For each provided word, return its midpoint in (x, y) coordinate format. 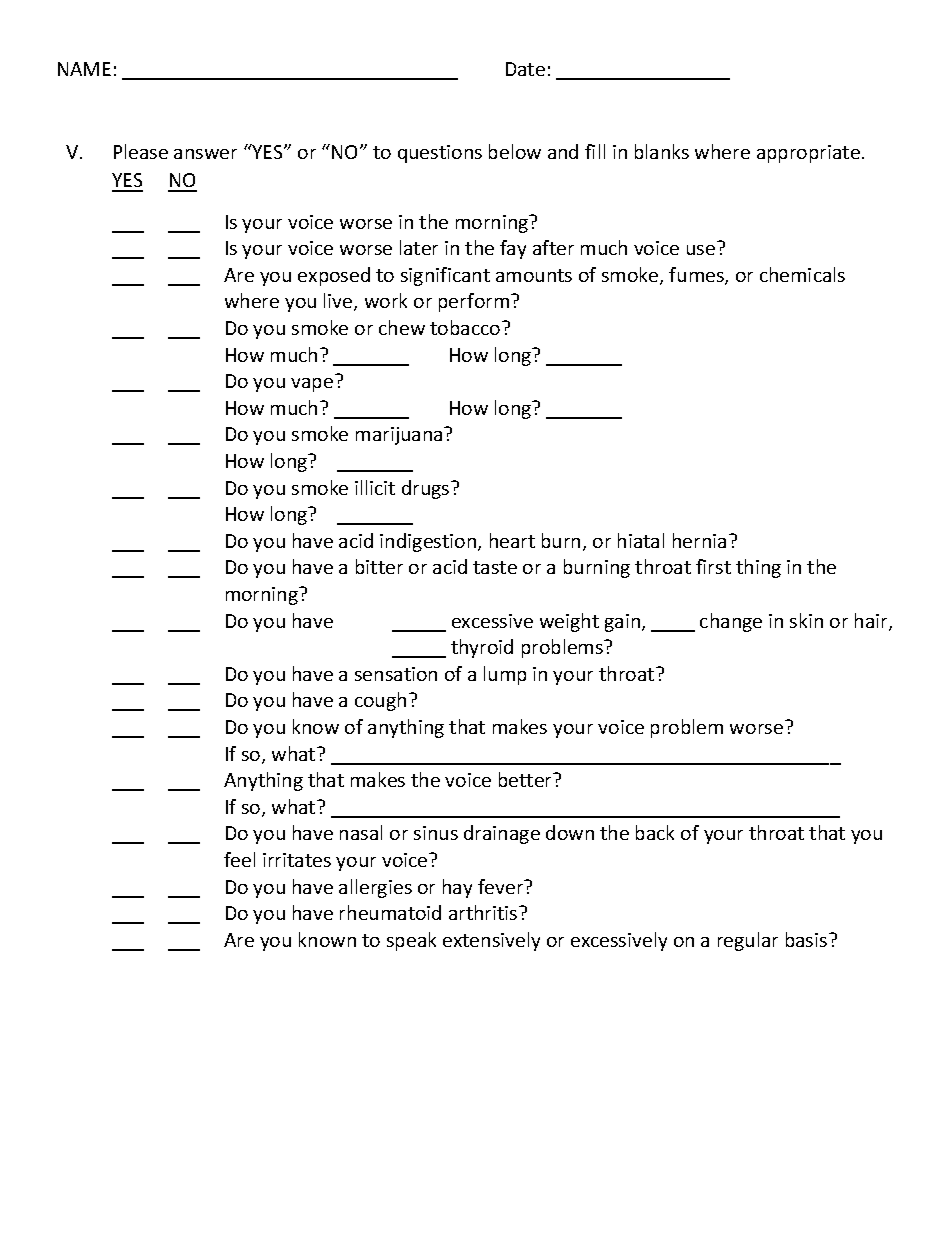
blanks (662, 151)
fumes (697, 276)
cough (380, 701)
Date (525, 69)
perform (475, 302)
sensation (396, 674)
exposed (334, 276)
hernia (699, 540)
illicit (375, 487)
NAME (84, 69)
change (731, 622)
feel (239, 859)
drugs (427, 489)
